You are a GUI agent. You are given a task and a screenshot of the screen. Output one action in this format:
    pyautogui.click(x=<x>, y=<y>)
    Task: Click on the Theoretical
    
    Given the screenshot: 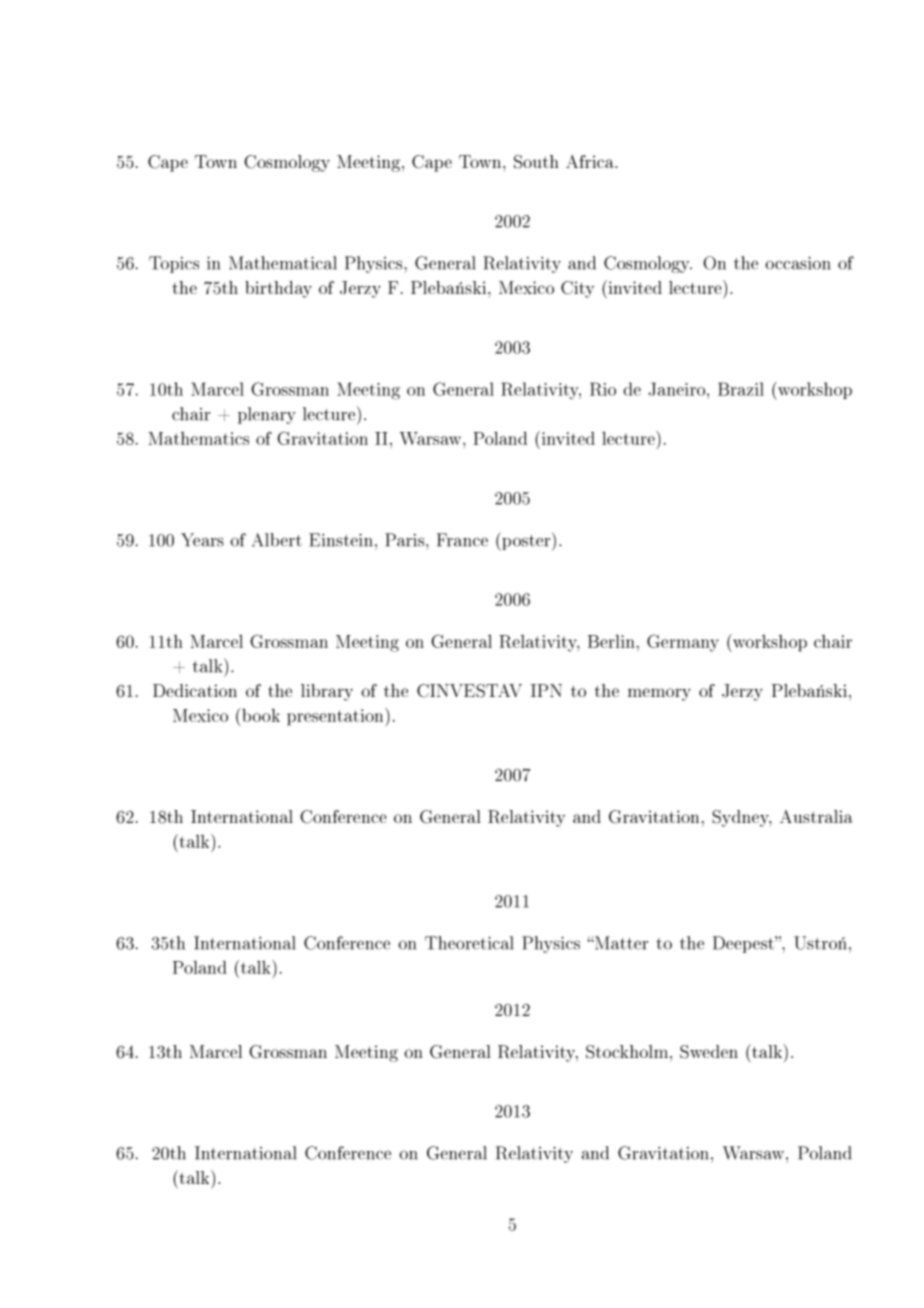 What is the action you would take?
    pyautogui.click(x=469, y=943)
